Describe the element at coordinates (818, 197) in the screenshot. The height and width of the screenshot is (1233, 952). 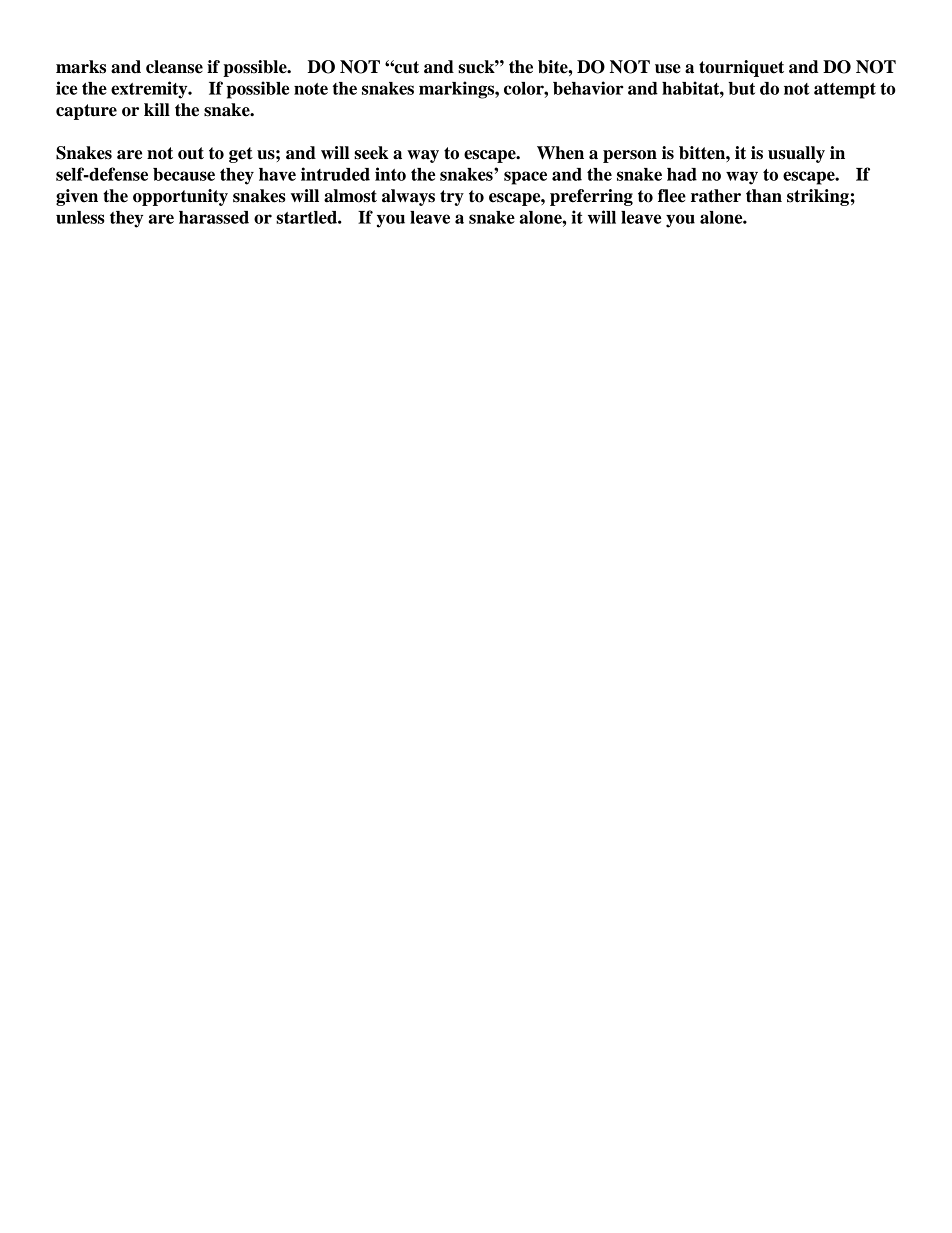
I see `striking` at that location.
